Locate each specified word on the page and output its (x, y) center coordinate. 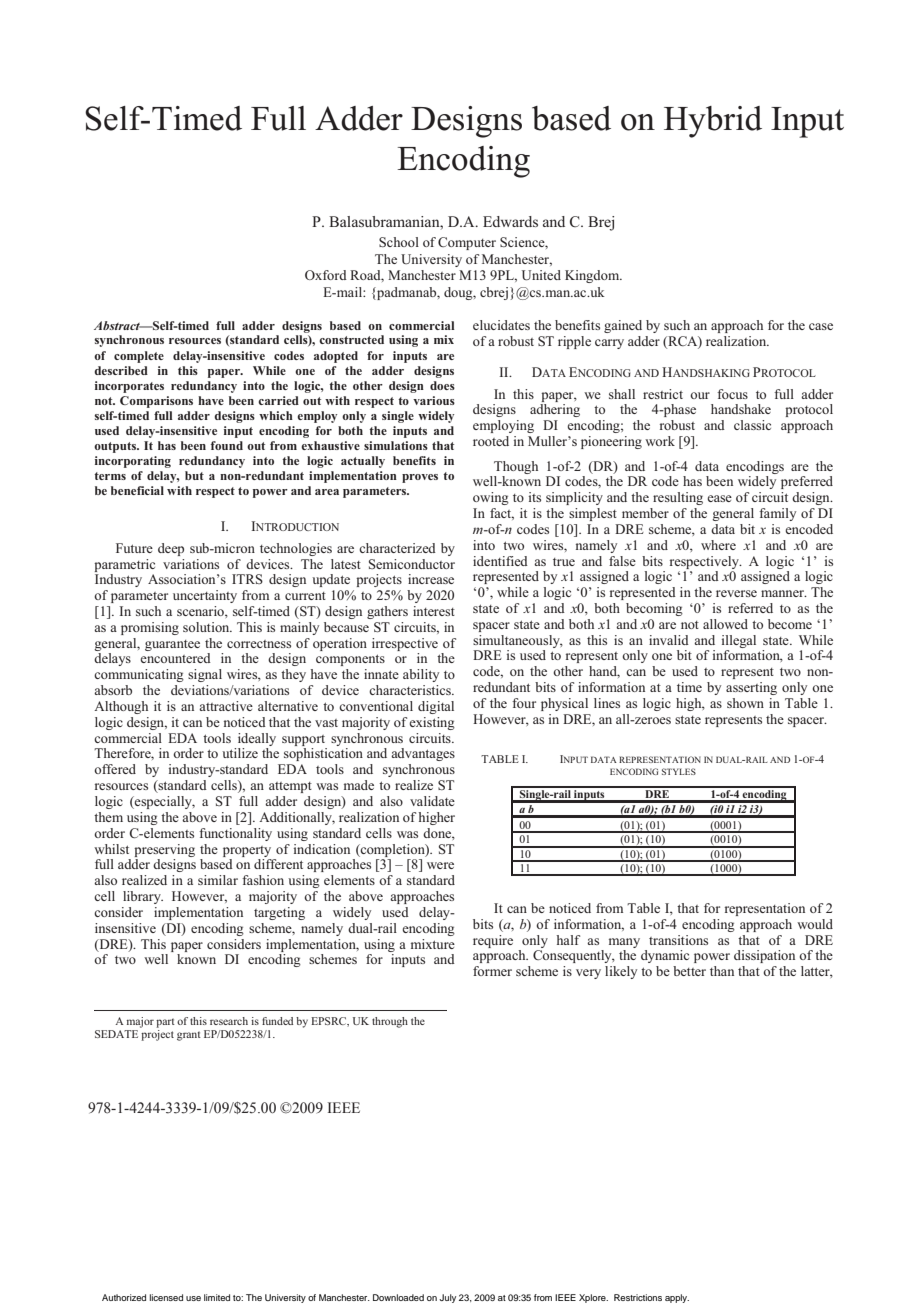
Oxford (326, 275)
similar (218, 880)
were (440, 865)
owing (491, 498)
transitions (678, 940)
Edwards (510, 221)
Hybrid (713, 122)
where (718, 545)
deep (171, 549)
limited (217, 1297)
